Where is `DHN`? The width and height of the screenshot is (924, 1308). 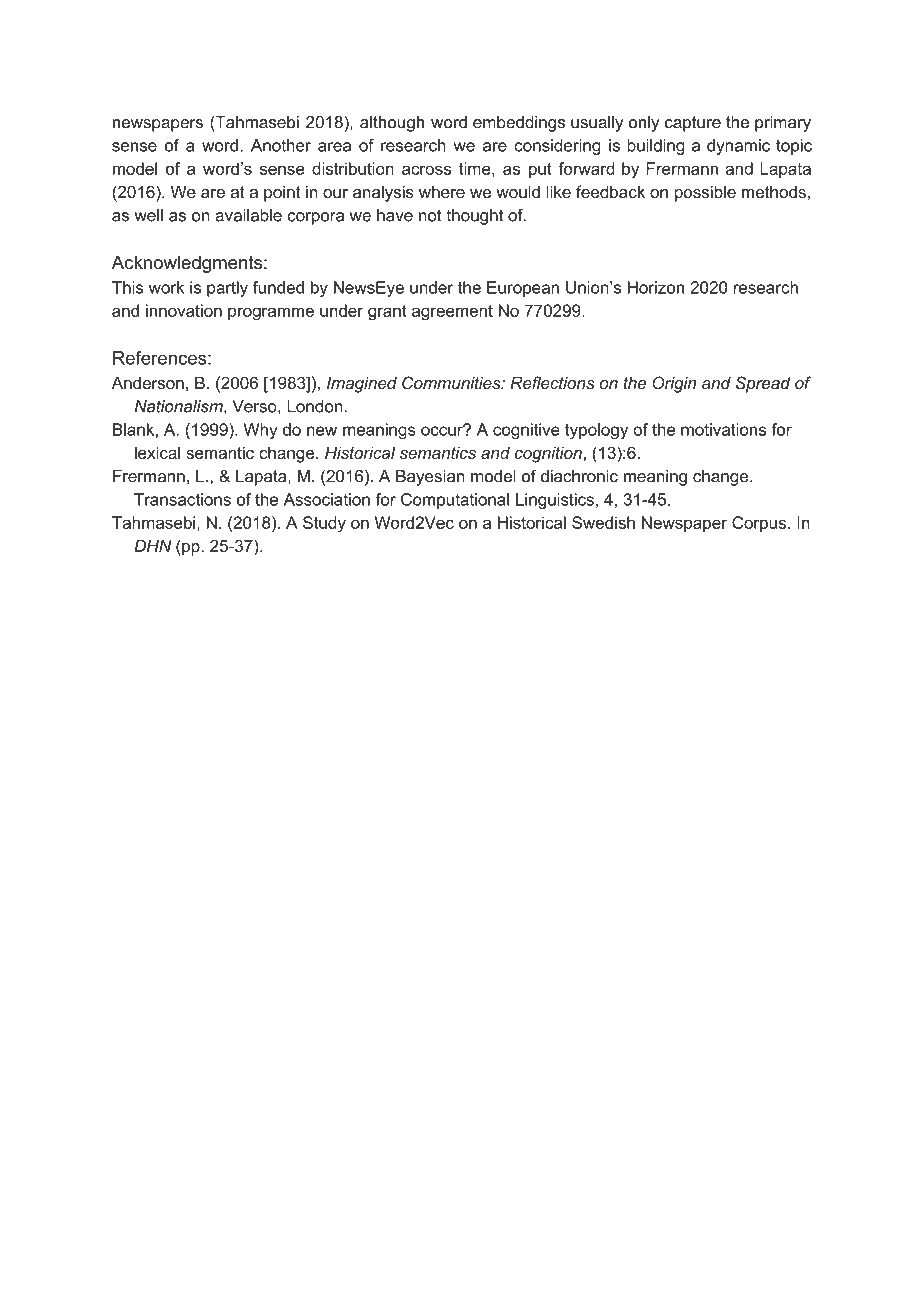
DHN is located at coordinates (153, 545).
